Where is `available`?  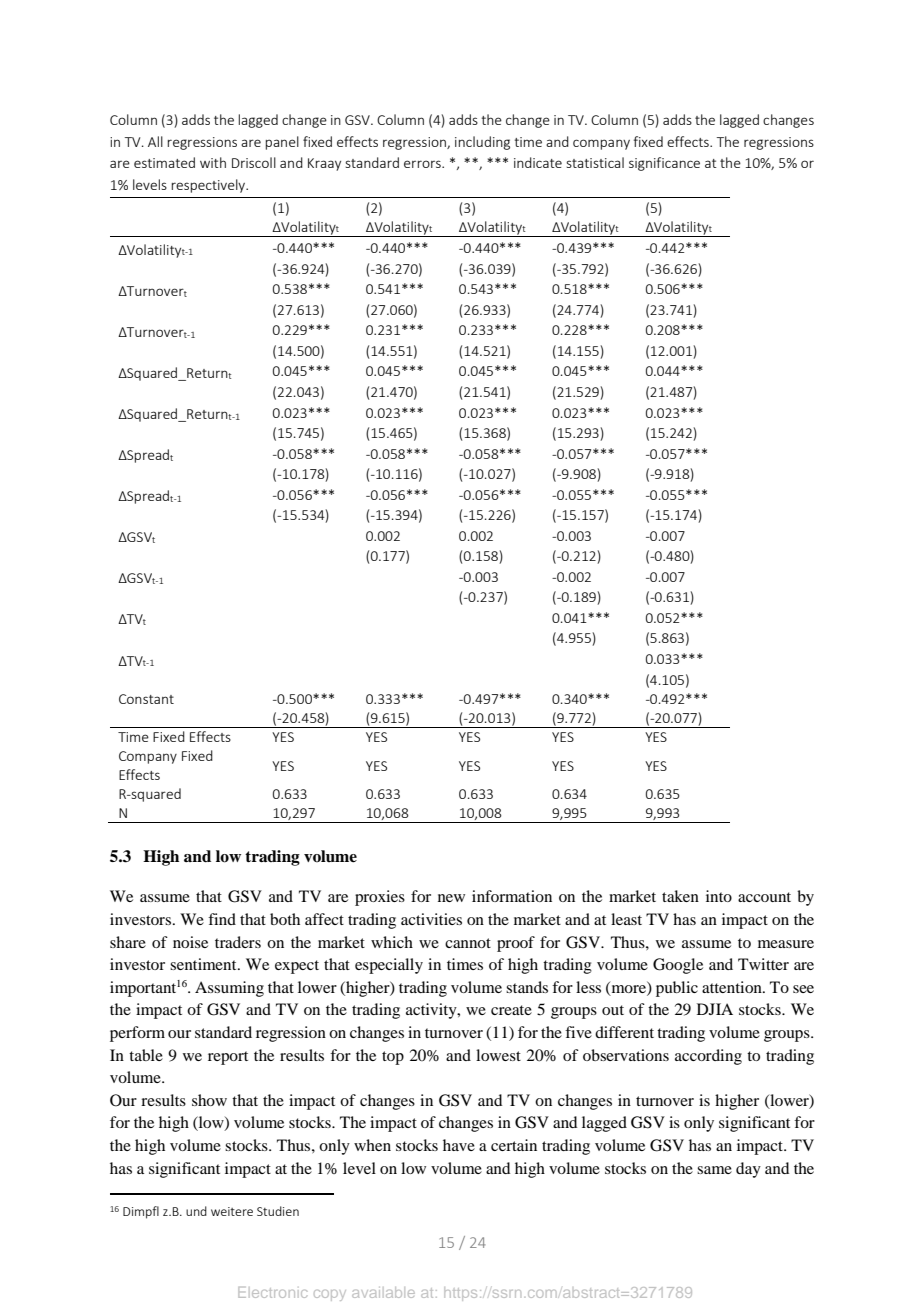
available is located at coordinates (383, 1292).
